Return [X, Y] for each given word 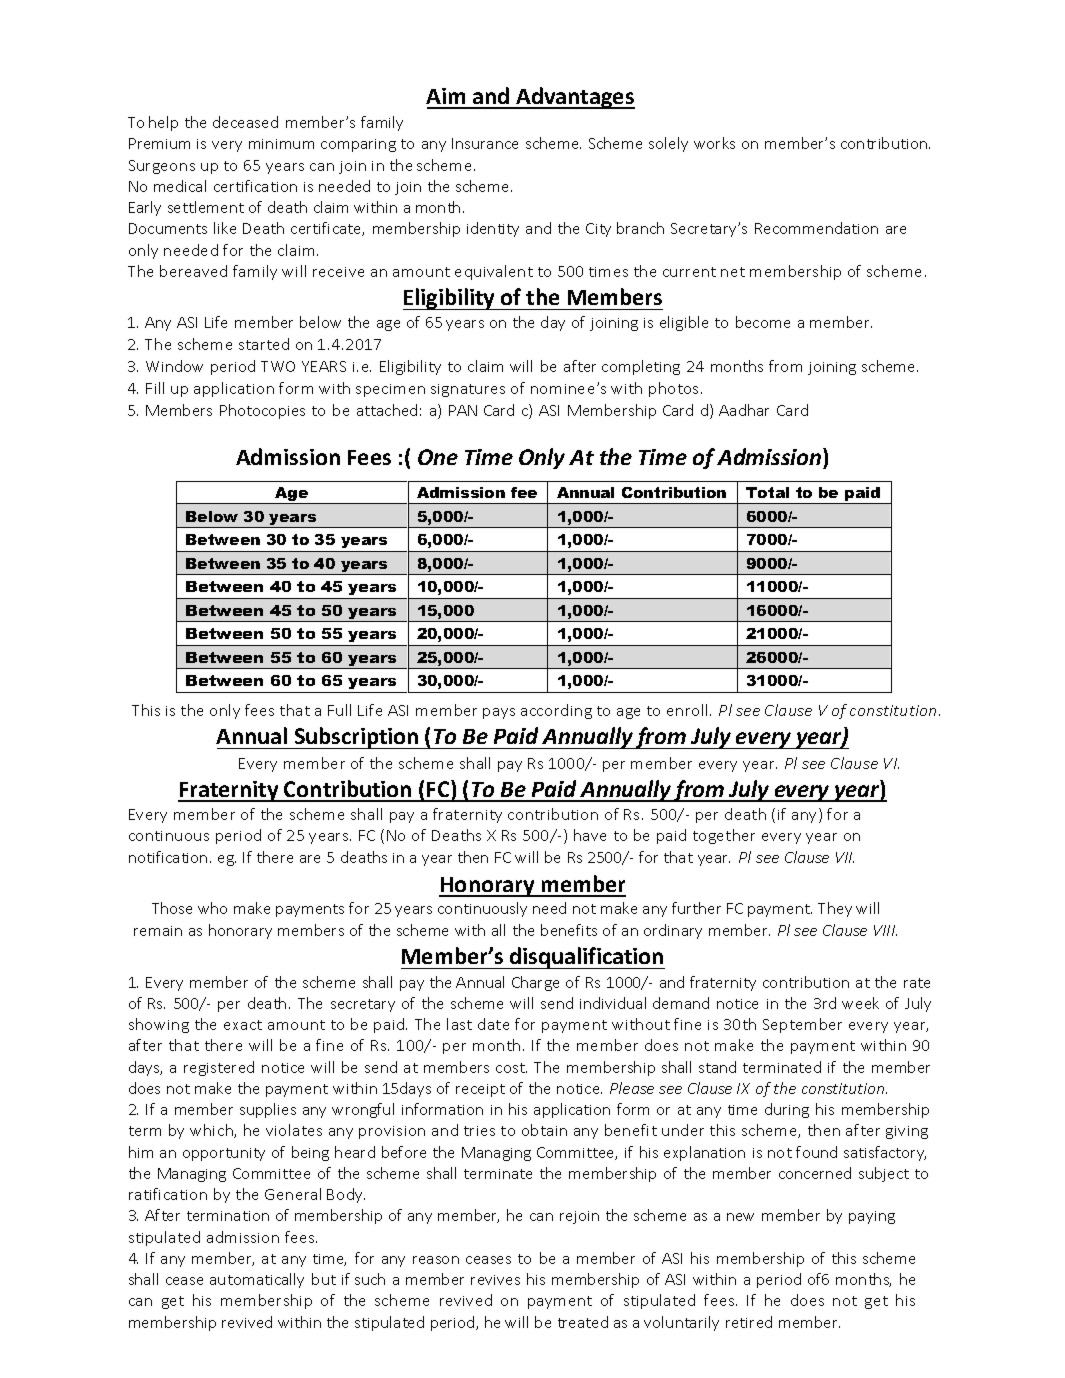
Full [339, 710]
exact [243, 1025]
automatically [257, 1280]
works [714, 143]
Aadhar [744, 410]
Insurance [485, 143]
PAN [463, 410]
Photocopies [262, 411]
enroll [689, 710]
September [802, 1025]
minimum [281, 144]
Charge [535, 983]
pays [499, 713]
